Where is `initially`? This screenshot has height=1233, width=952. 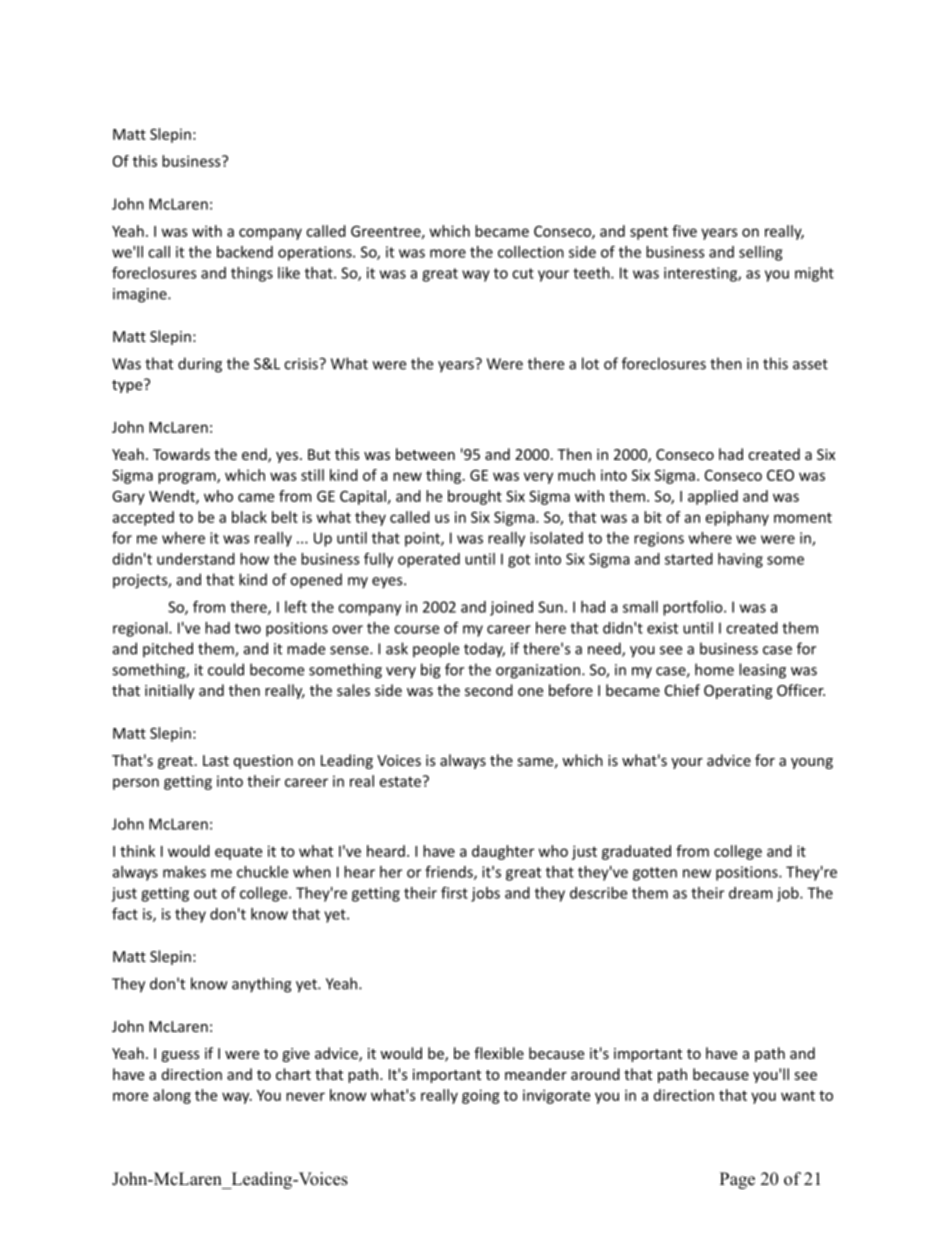
initially is located at coordinates (169, 691).
